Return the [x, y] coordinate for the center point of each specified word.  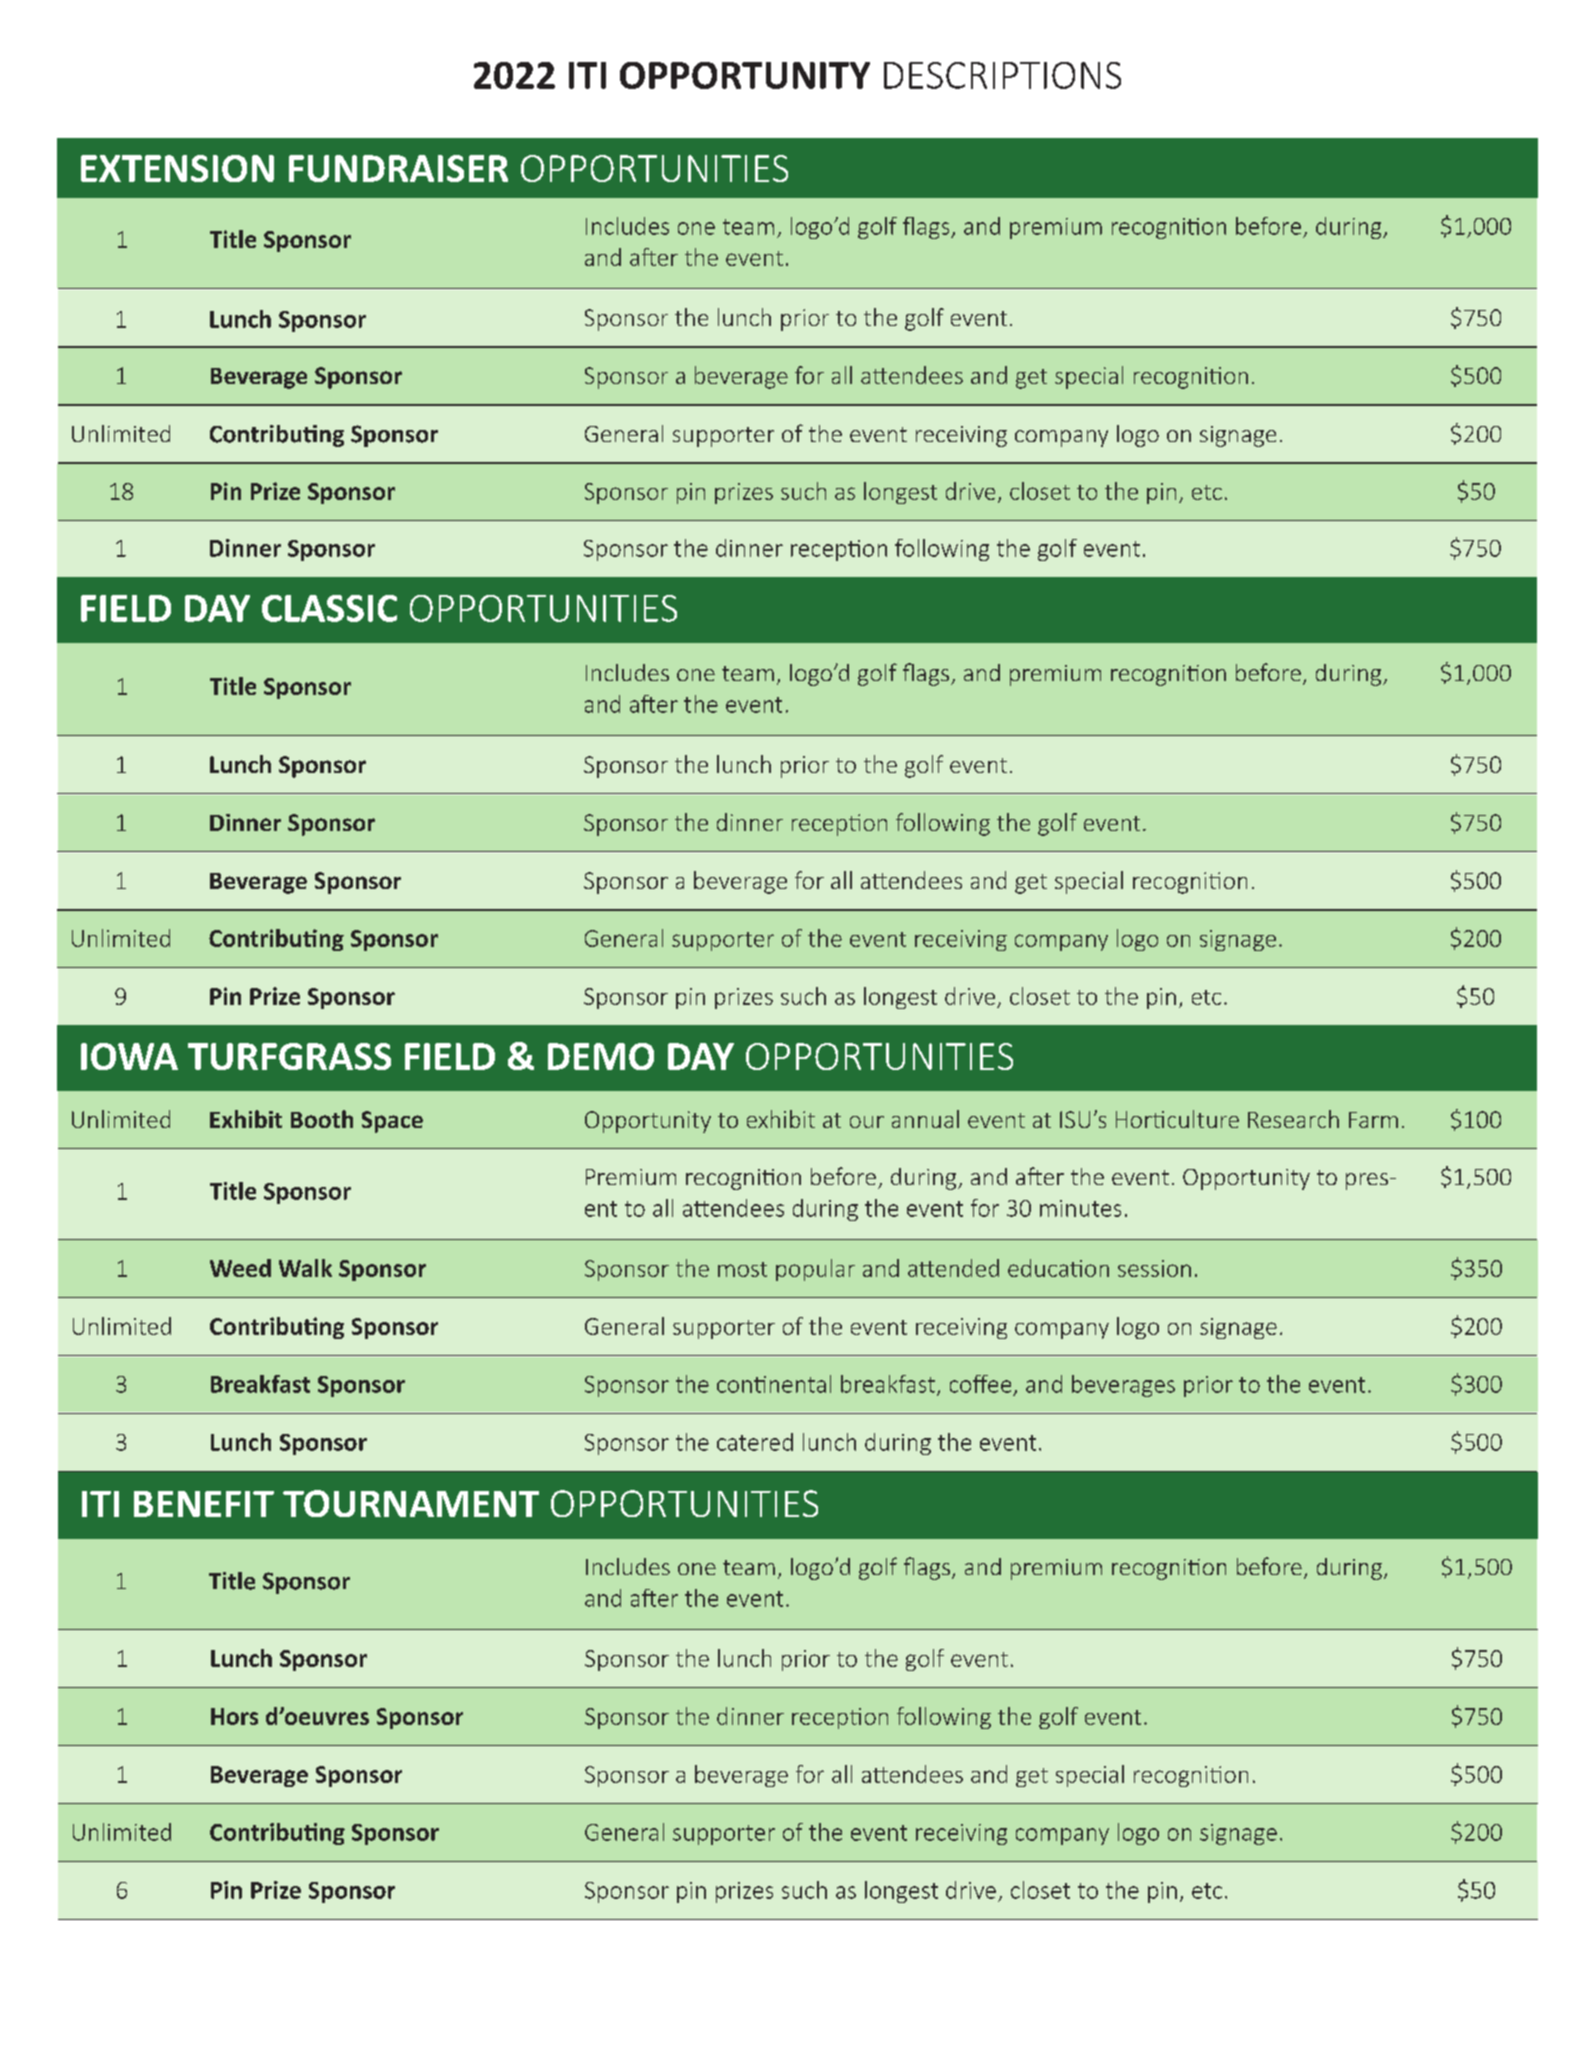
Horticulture [1177, 1119]
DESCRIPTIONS [1002, 75]
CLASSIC [329, 608]
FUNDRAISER [398, 168]
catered [755, 1442]
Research [1293, 1119]
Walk [305, 1268]
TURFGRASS [289, 1056]
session [1154, 1268]
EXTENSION [177, 168]
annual [925, 1119]
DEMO [601, 1056]
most [742, 1269]
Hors [234, 1716]
